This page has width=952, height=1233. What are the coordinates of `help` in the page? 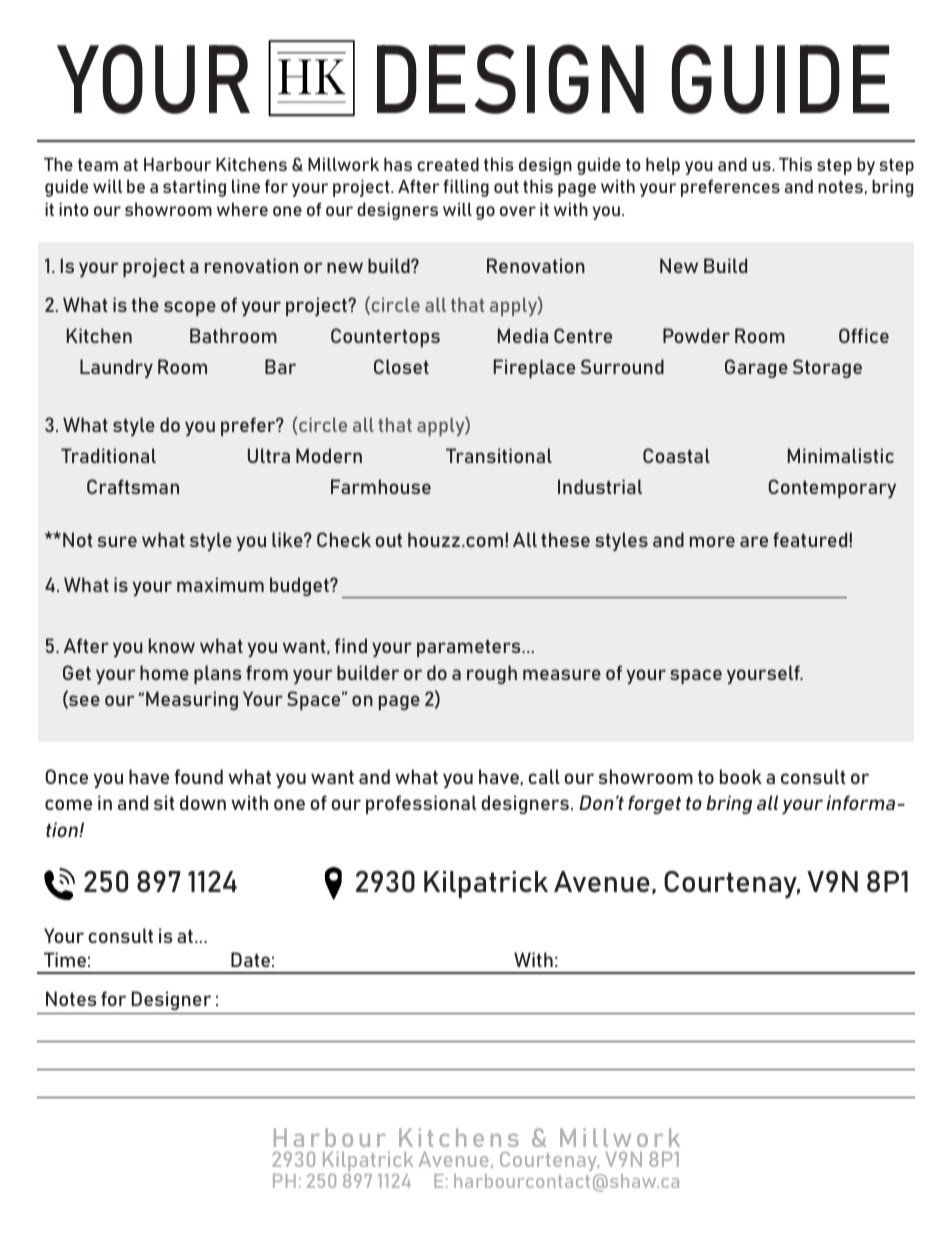 It's located at (663, 166).
